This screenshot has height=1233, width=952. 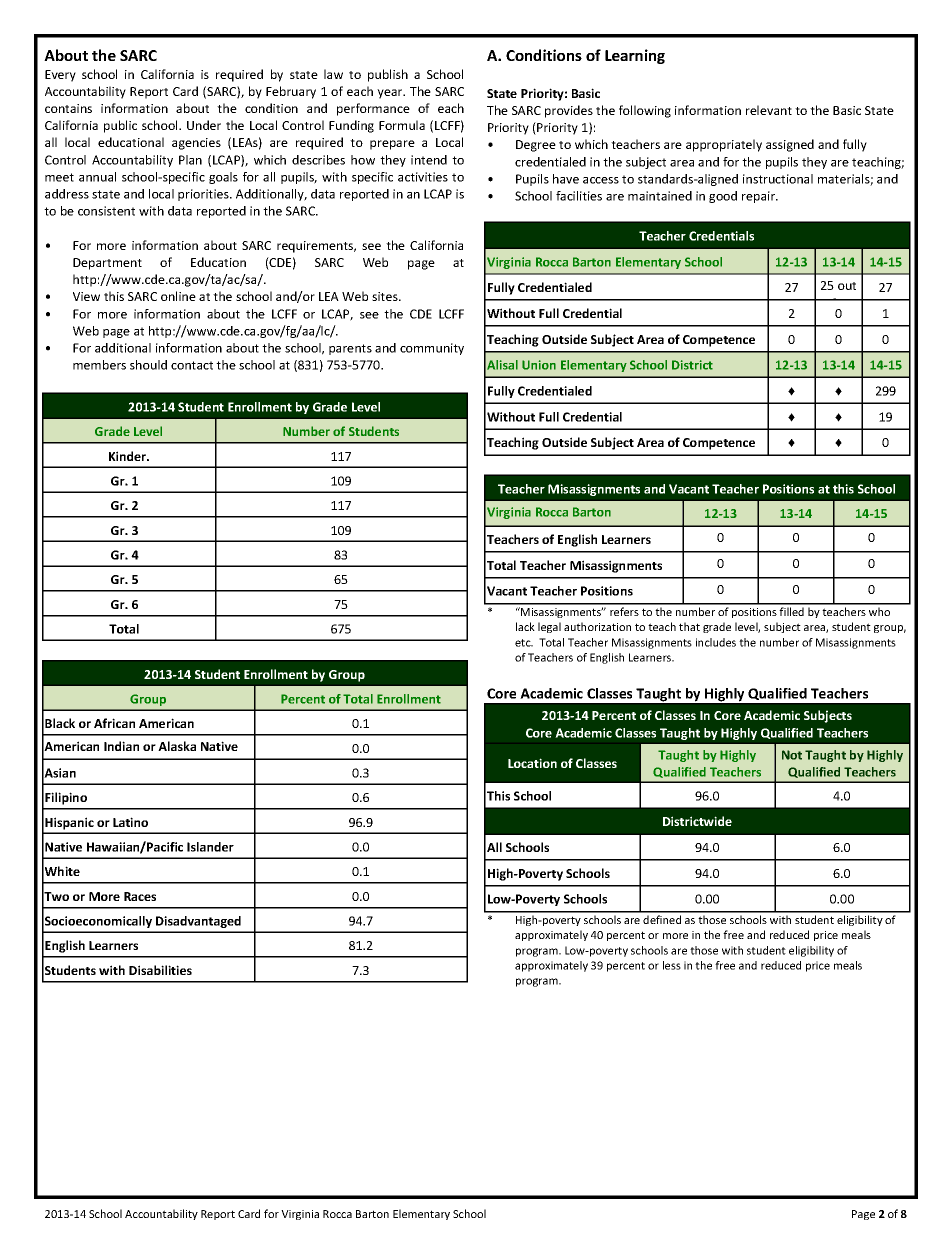 What do you see at coordinates (386, 296) in the screenshot?
I see `sites` at bounding box center [386, 296].
